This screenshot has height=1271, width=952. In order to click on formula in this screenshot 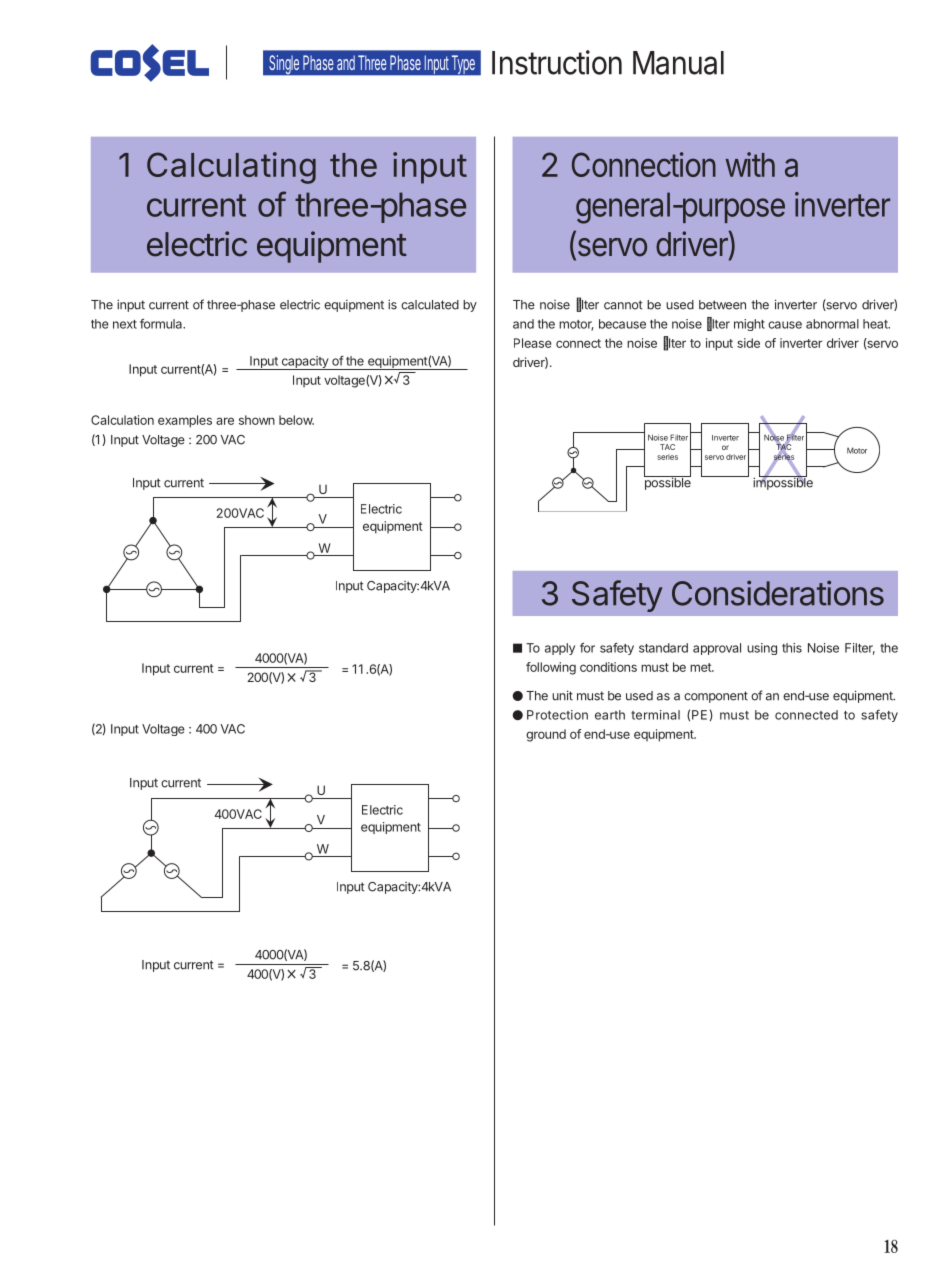, I will do `click(162, 323)`.
